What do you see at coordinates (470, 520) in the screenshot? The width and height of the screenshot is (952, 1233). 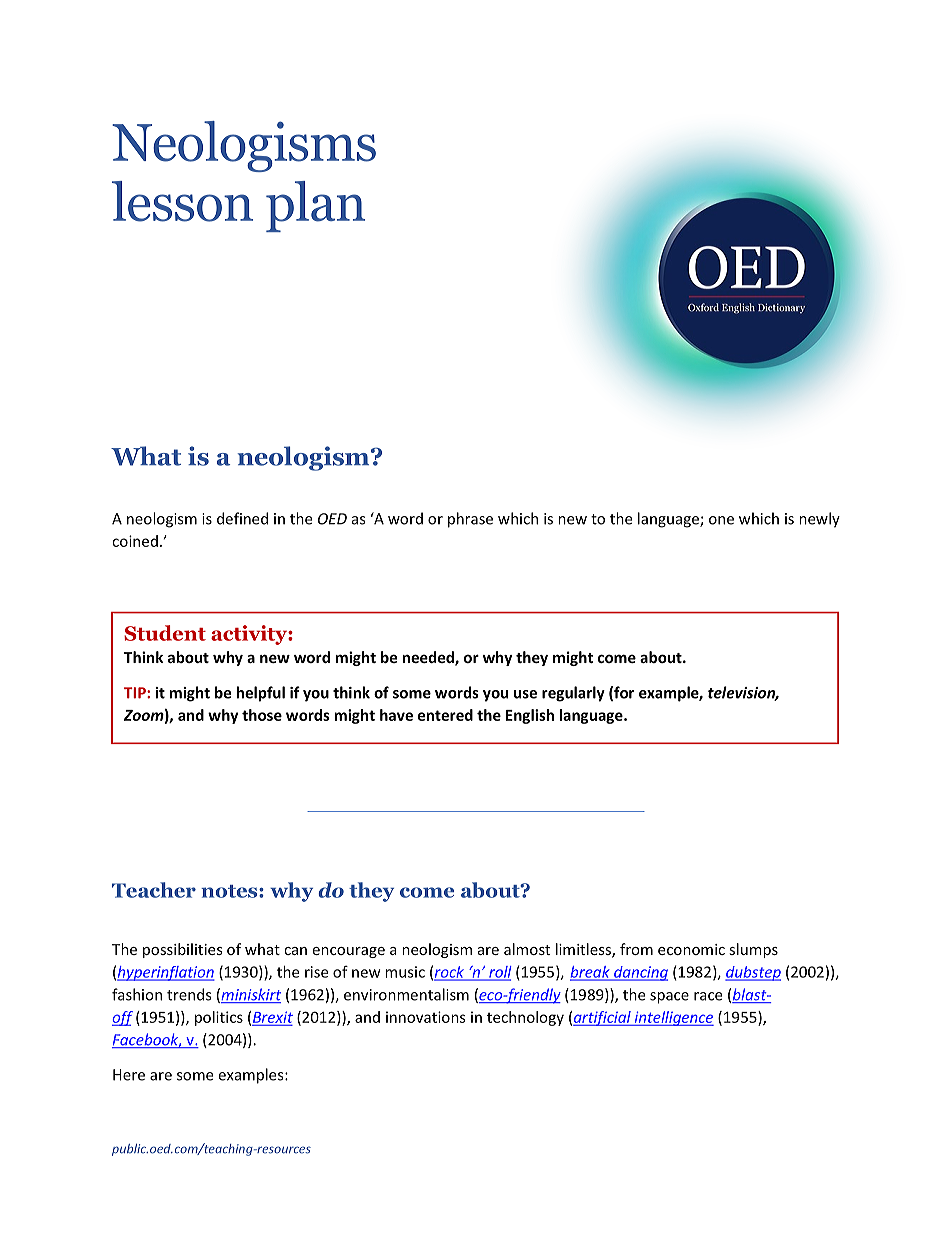 I see `phrase` at bounding box center [470, 520].
